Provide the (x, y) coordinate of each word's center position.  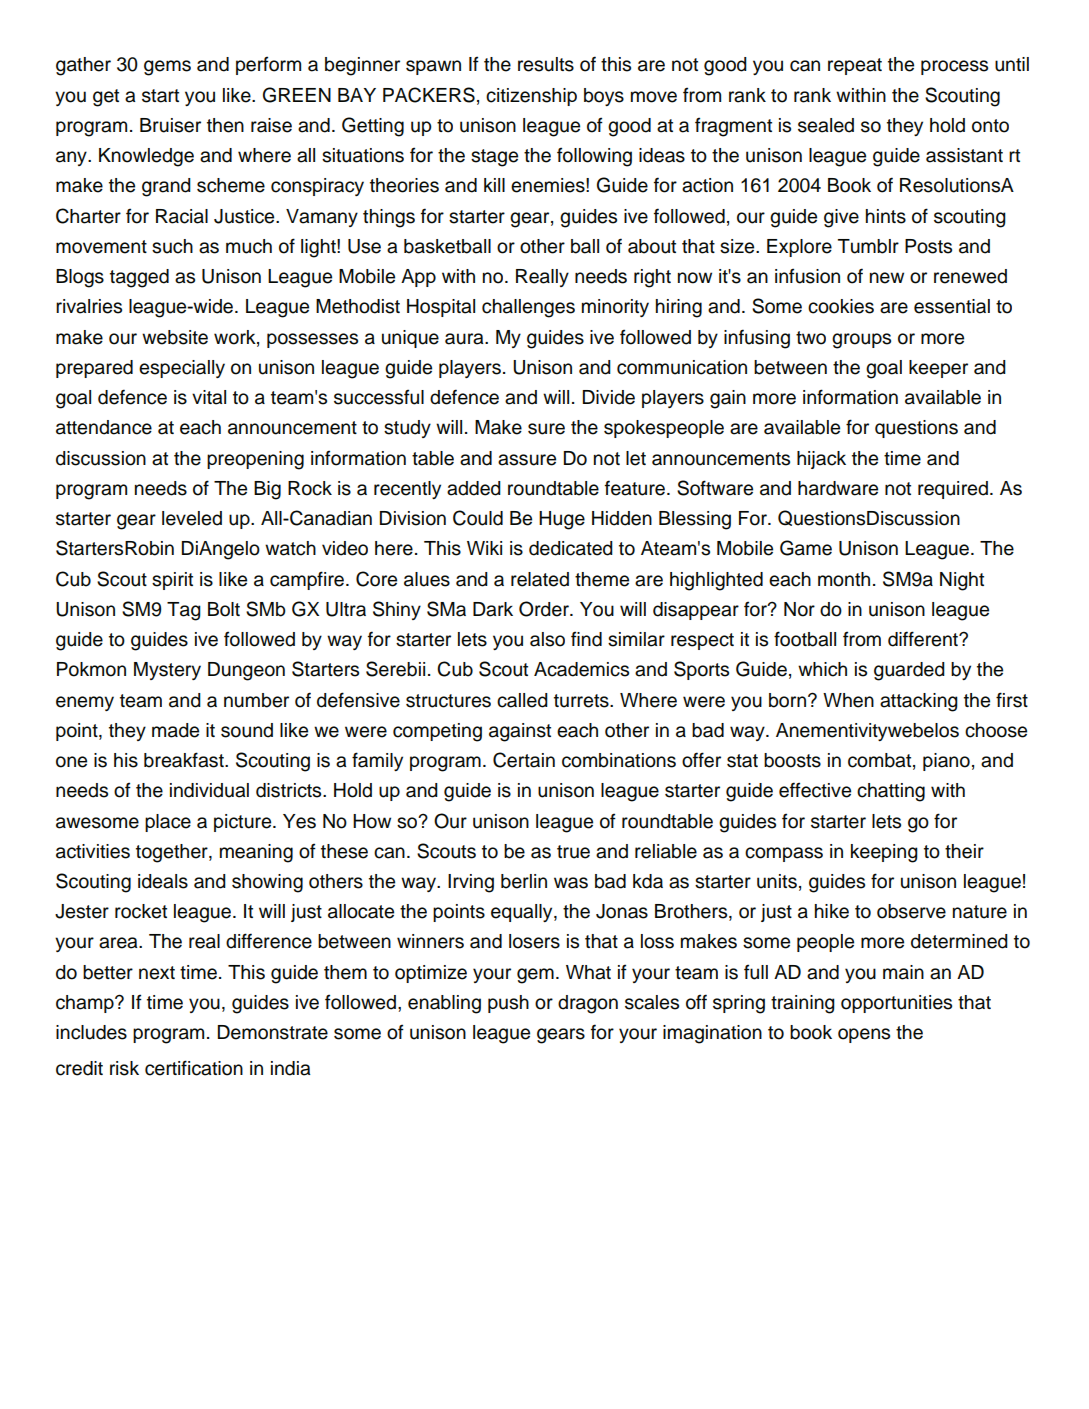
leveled (192, 518)
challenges (528, 308)
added (474, 488)
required (953, 490)
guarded (909, 671)
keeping (884, 853)
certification (194, 1068)
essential (952, 306)
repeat (855, 66)
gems (167, 68)
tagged (139, 278)
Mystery (167, 671)
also (547, 639)
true (573, 852)
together (173, 853)
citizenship (531, 97)
